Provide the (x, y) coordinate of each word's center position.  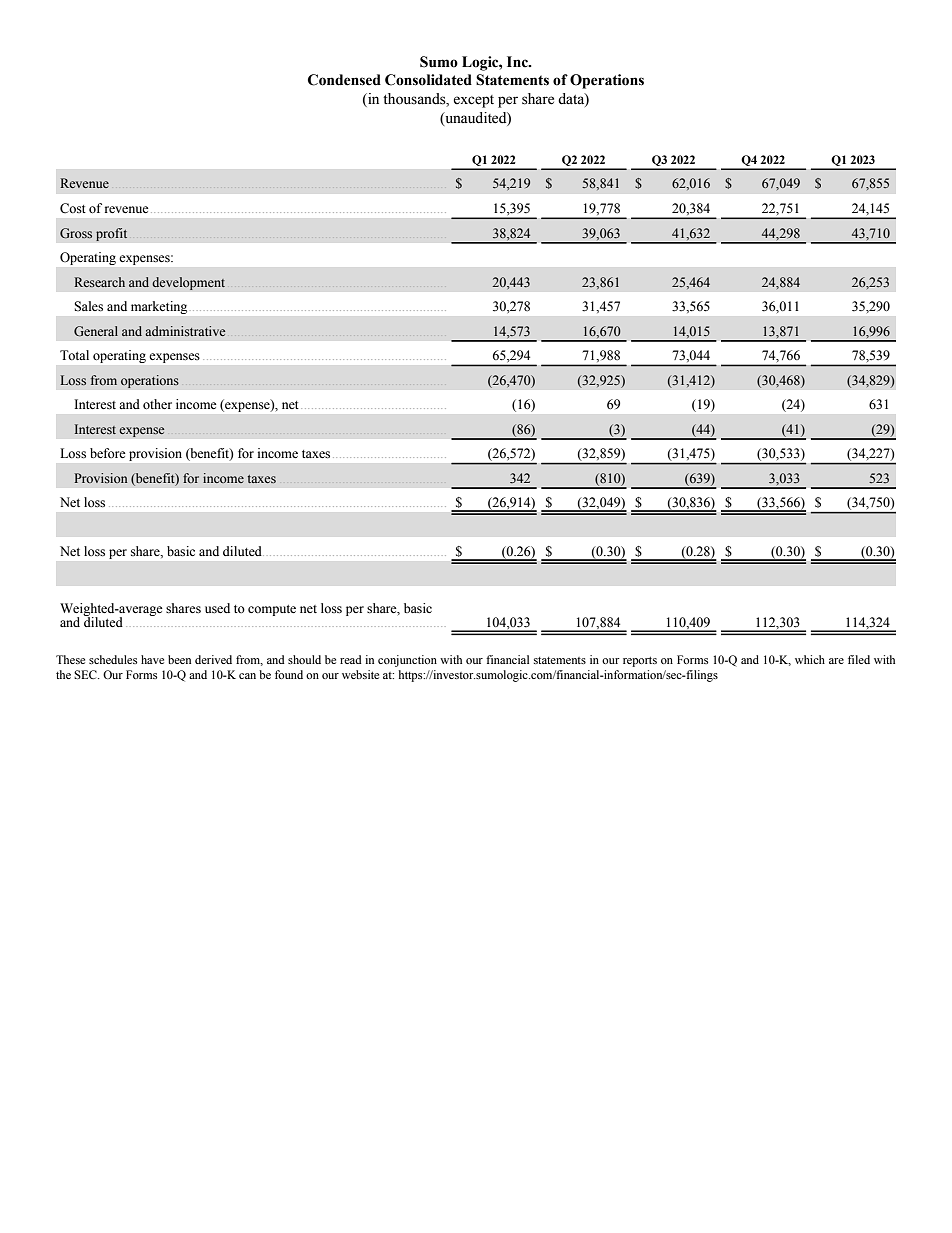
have (152, 659)
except (473, 101)
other (157, 404)
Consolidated (428, 80)
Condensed (344, 80)
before (108, 453)
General (96, 331)
